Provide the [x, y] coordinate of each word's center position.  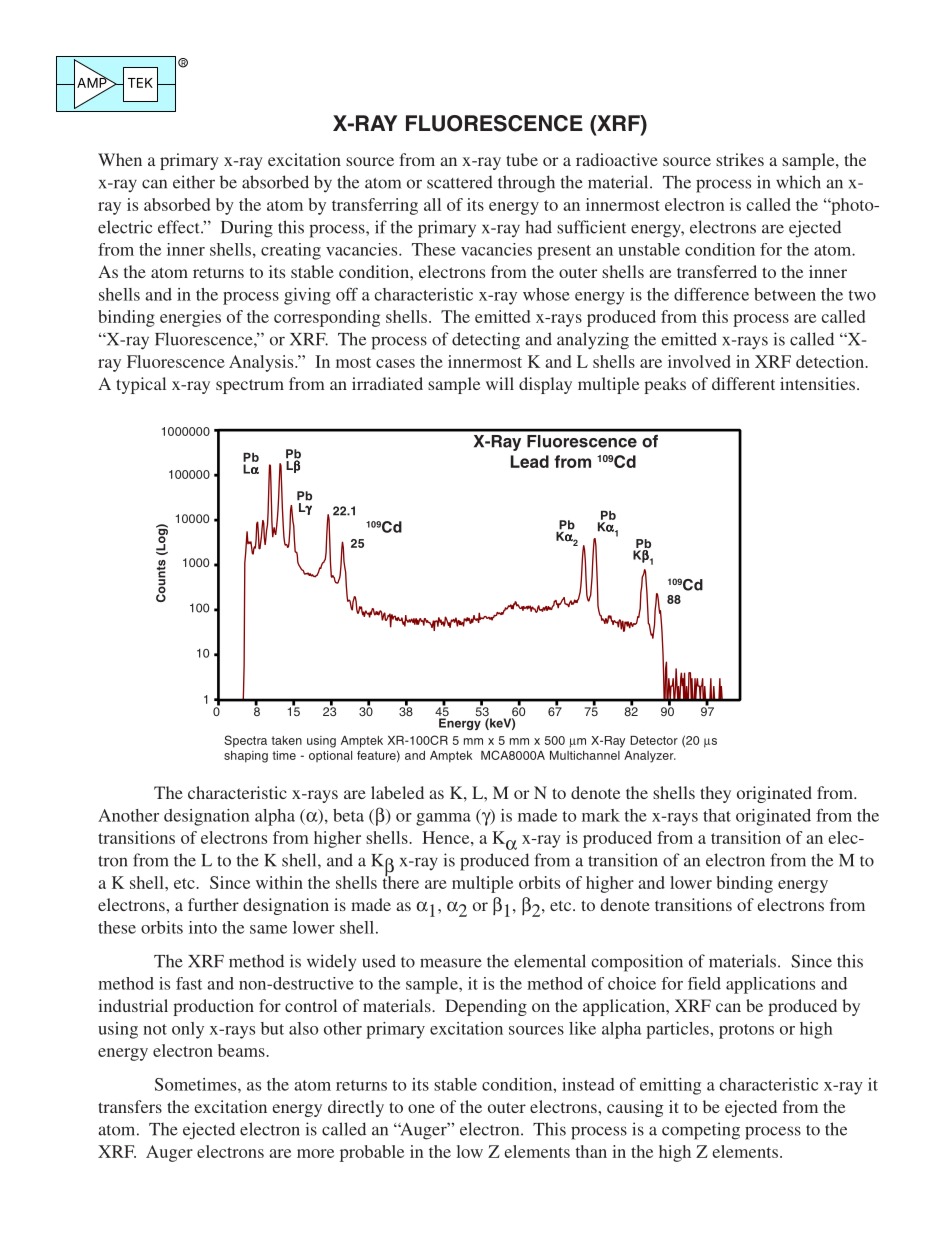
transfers [130, 1106]
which [798, 182]
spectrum [250, 386]
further [213, 904]
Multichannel [585, 755]
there [401, 881]
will [500, 383]
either [194, 182]
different [743, 383]
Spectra [245, 741]
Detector [654, 740]
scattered [460, 182]
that [717, 815]
